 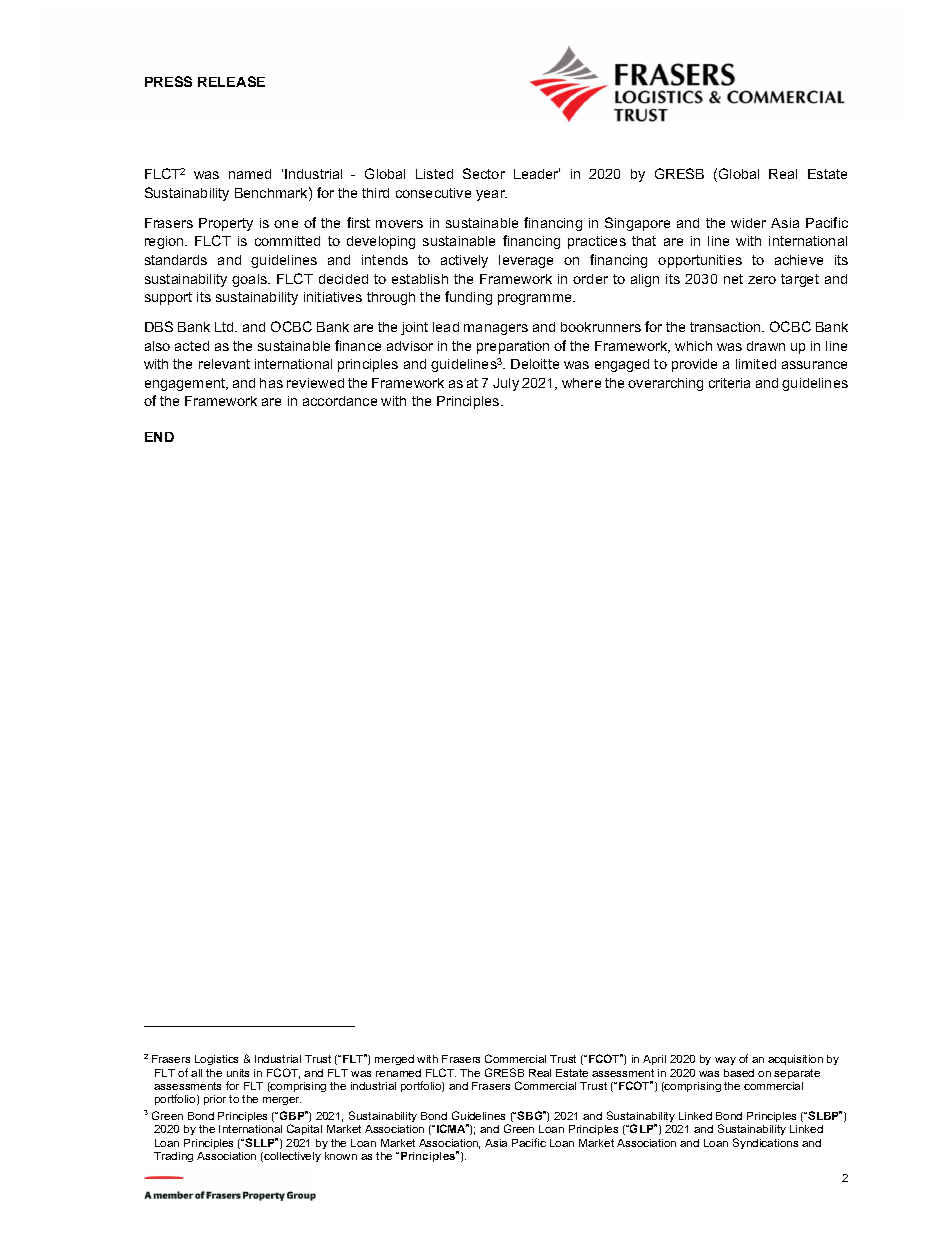 I want to click on criteria, so click(x=729, y=383).
